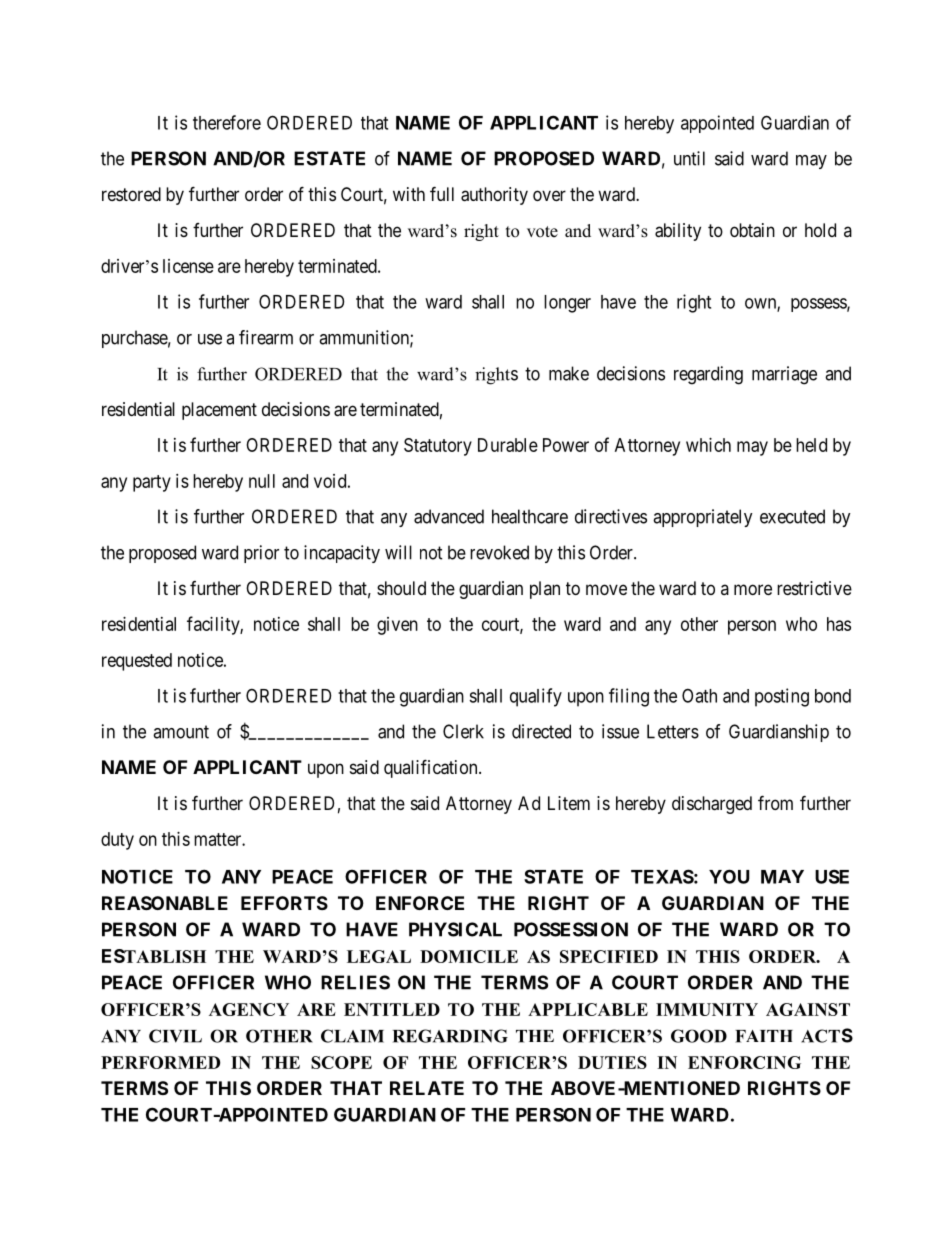 The height and width of the screenshot is (1233, 952). What do you see at coordinates (219, 411) in the screenshot?
I see `placement` at bounding box center [219, 411].
